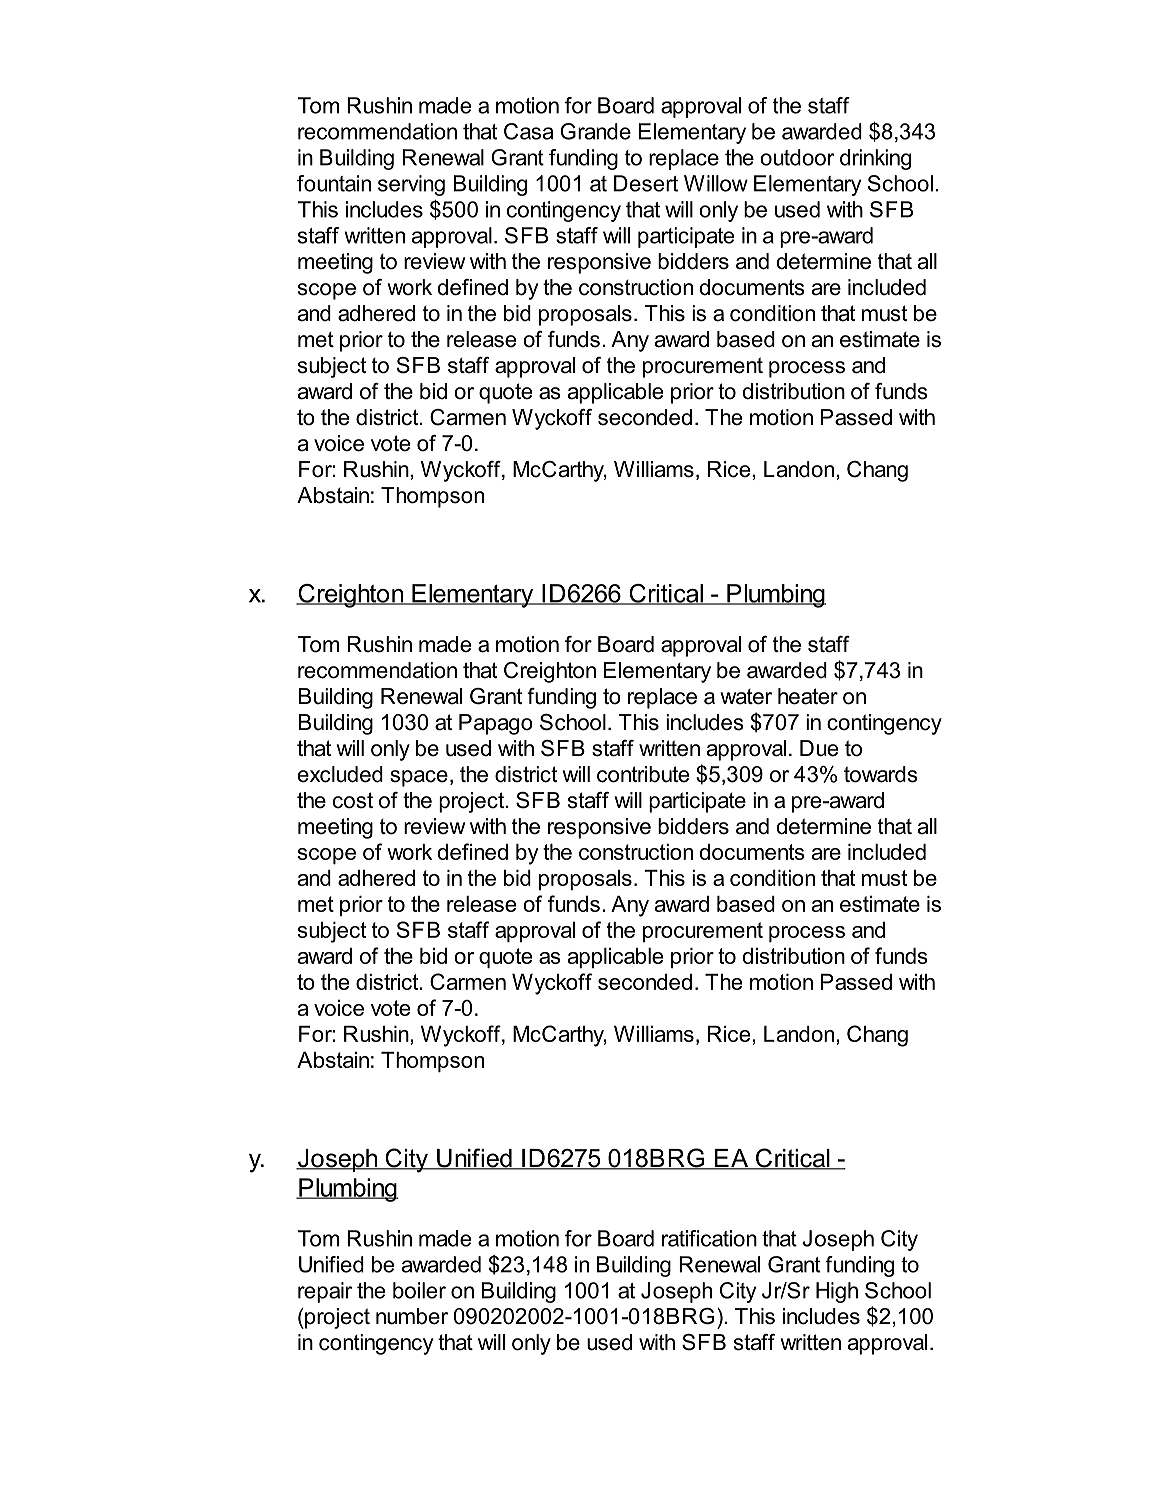 The image size is (1152, 1491). What do you see at coordinates (528, 131) in the document?
I see `Casa` at bounding box center [528, 131].
